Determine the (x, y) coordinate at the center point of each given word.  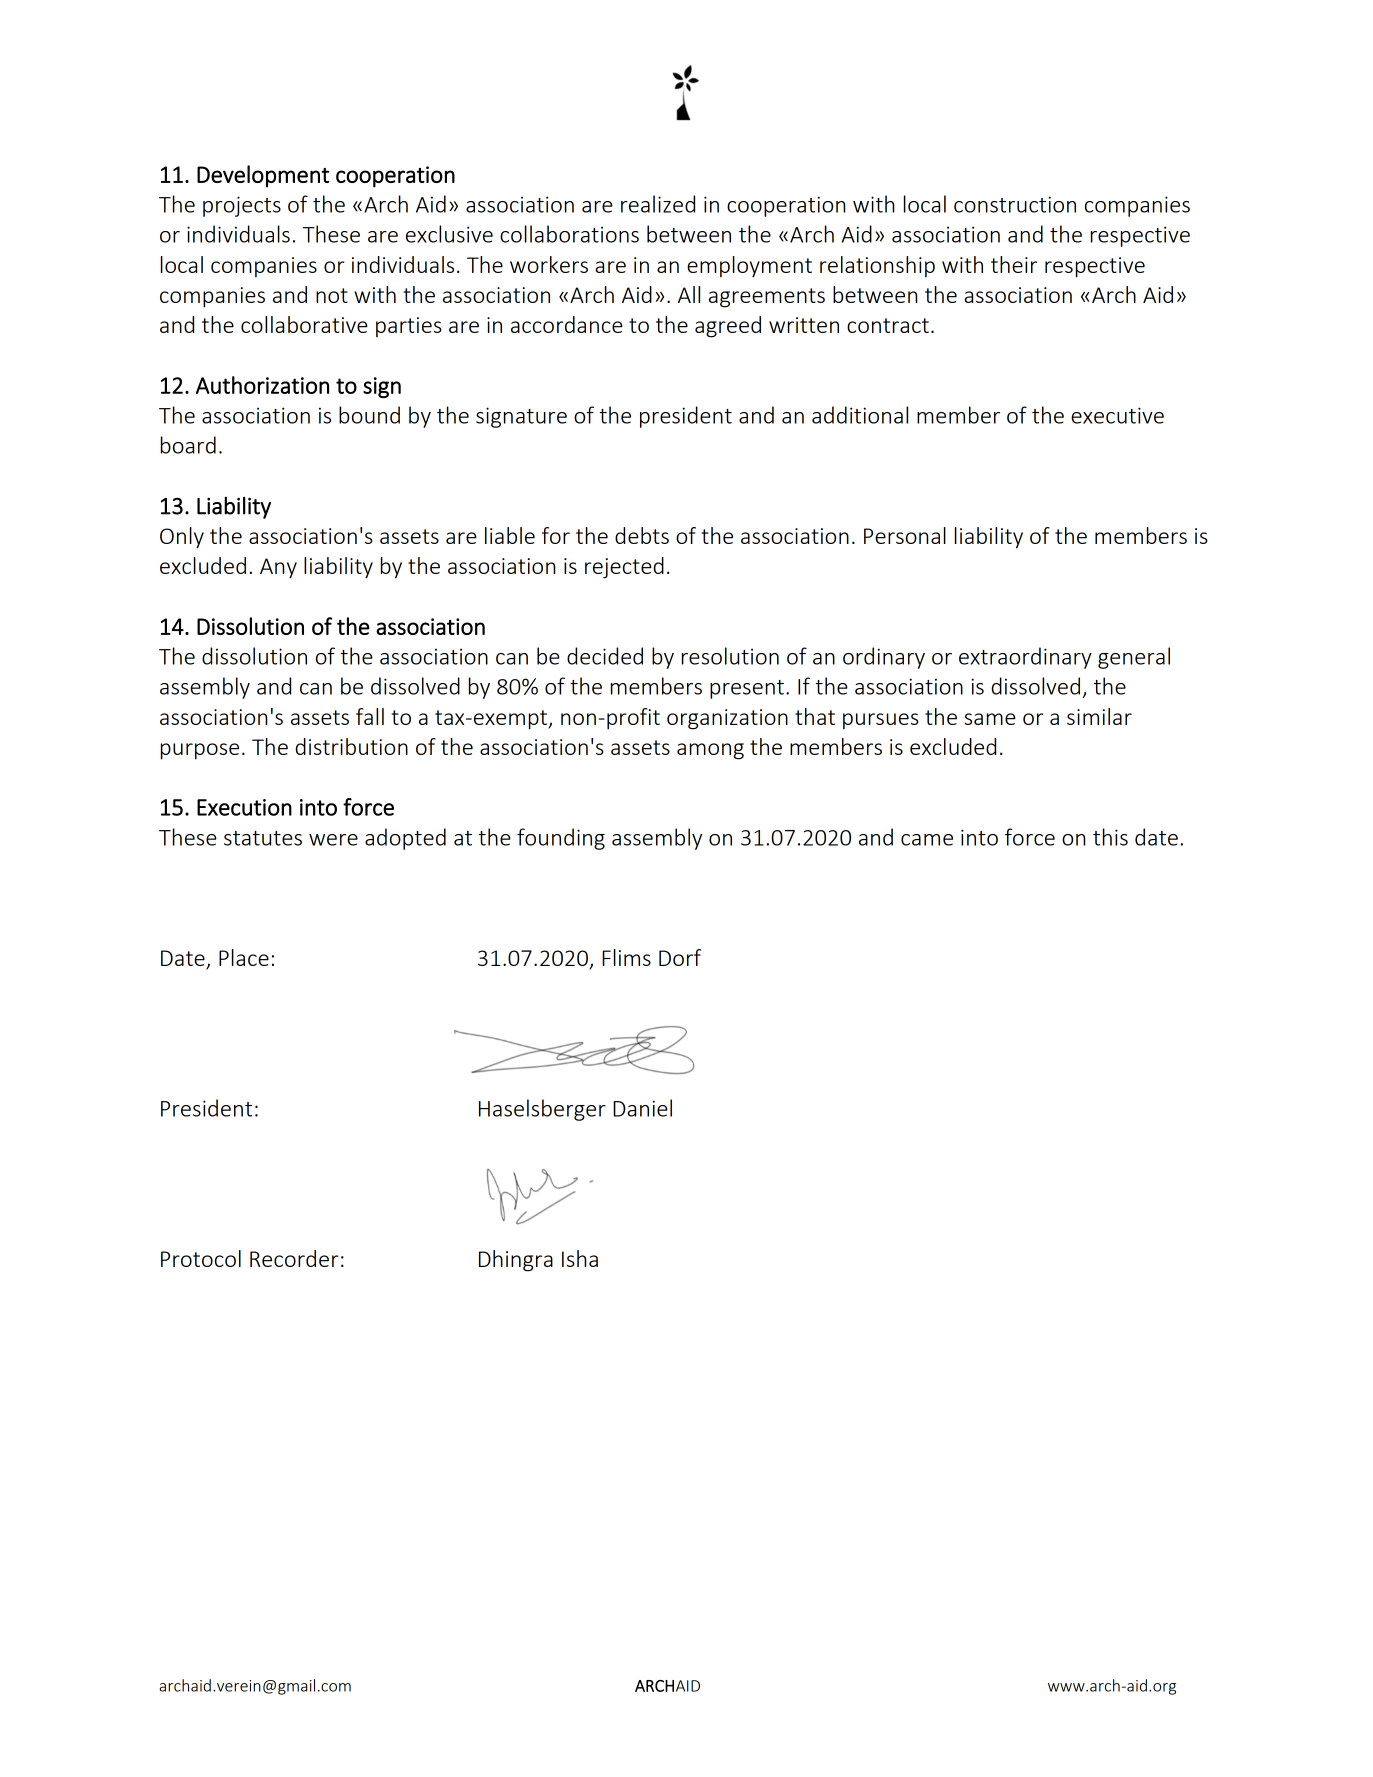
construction (1015, 204)
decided (605, 656)
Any (278, 568)
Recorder (294, 1258)
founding (561, 839)
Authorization (262, 385)
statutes (263, 838)
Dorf (680, 957)
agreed (728, 327)
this (1110, 837)
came (927, 840)
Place (244, 957)
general (1134, 658)
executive (1117, 415)
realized (658, 204)
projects (242, 206)
